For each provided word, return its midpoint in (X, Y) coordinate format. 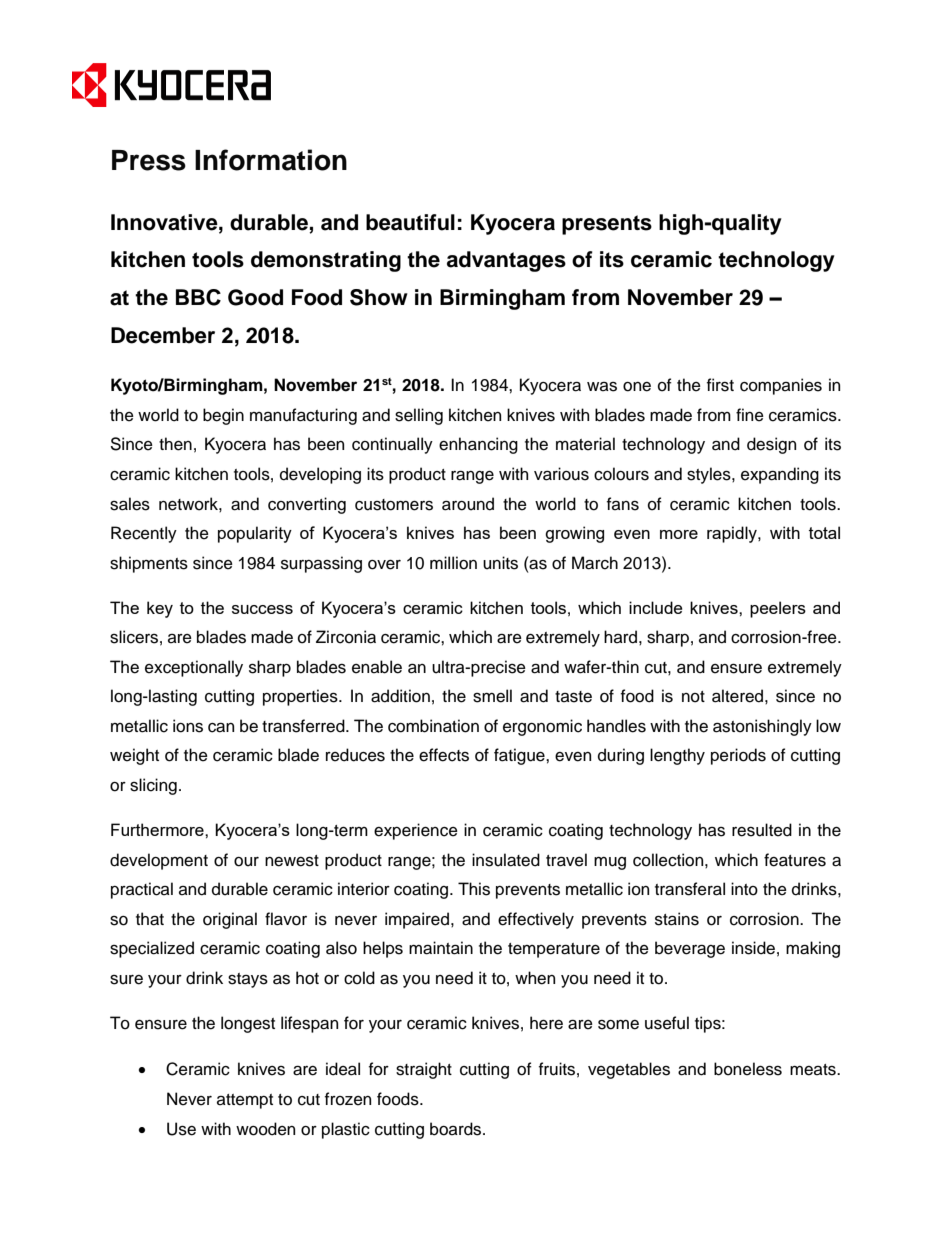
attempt (245, 1101)
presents (607, 225)
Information (271, 160)
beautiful (410, 222)
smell (492, 696)
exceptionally (194, 668)
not (693, 697)
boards (457, 1129)
